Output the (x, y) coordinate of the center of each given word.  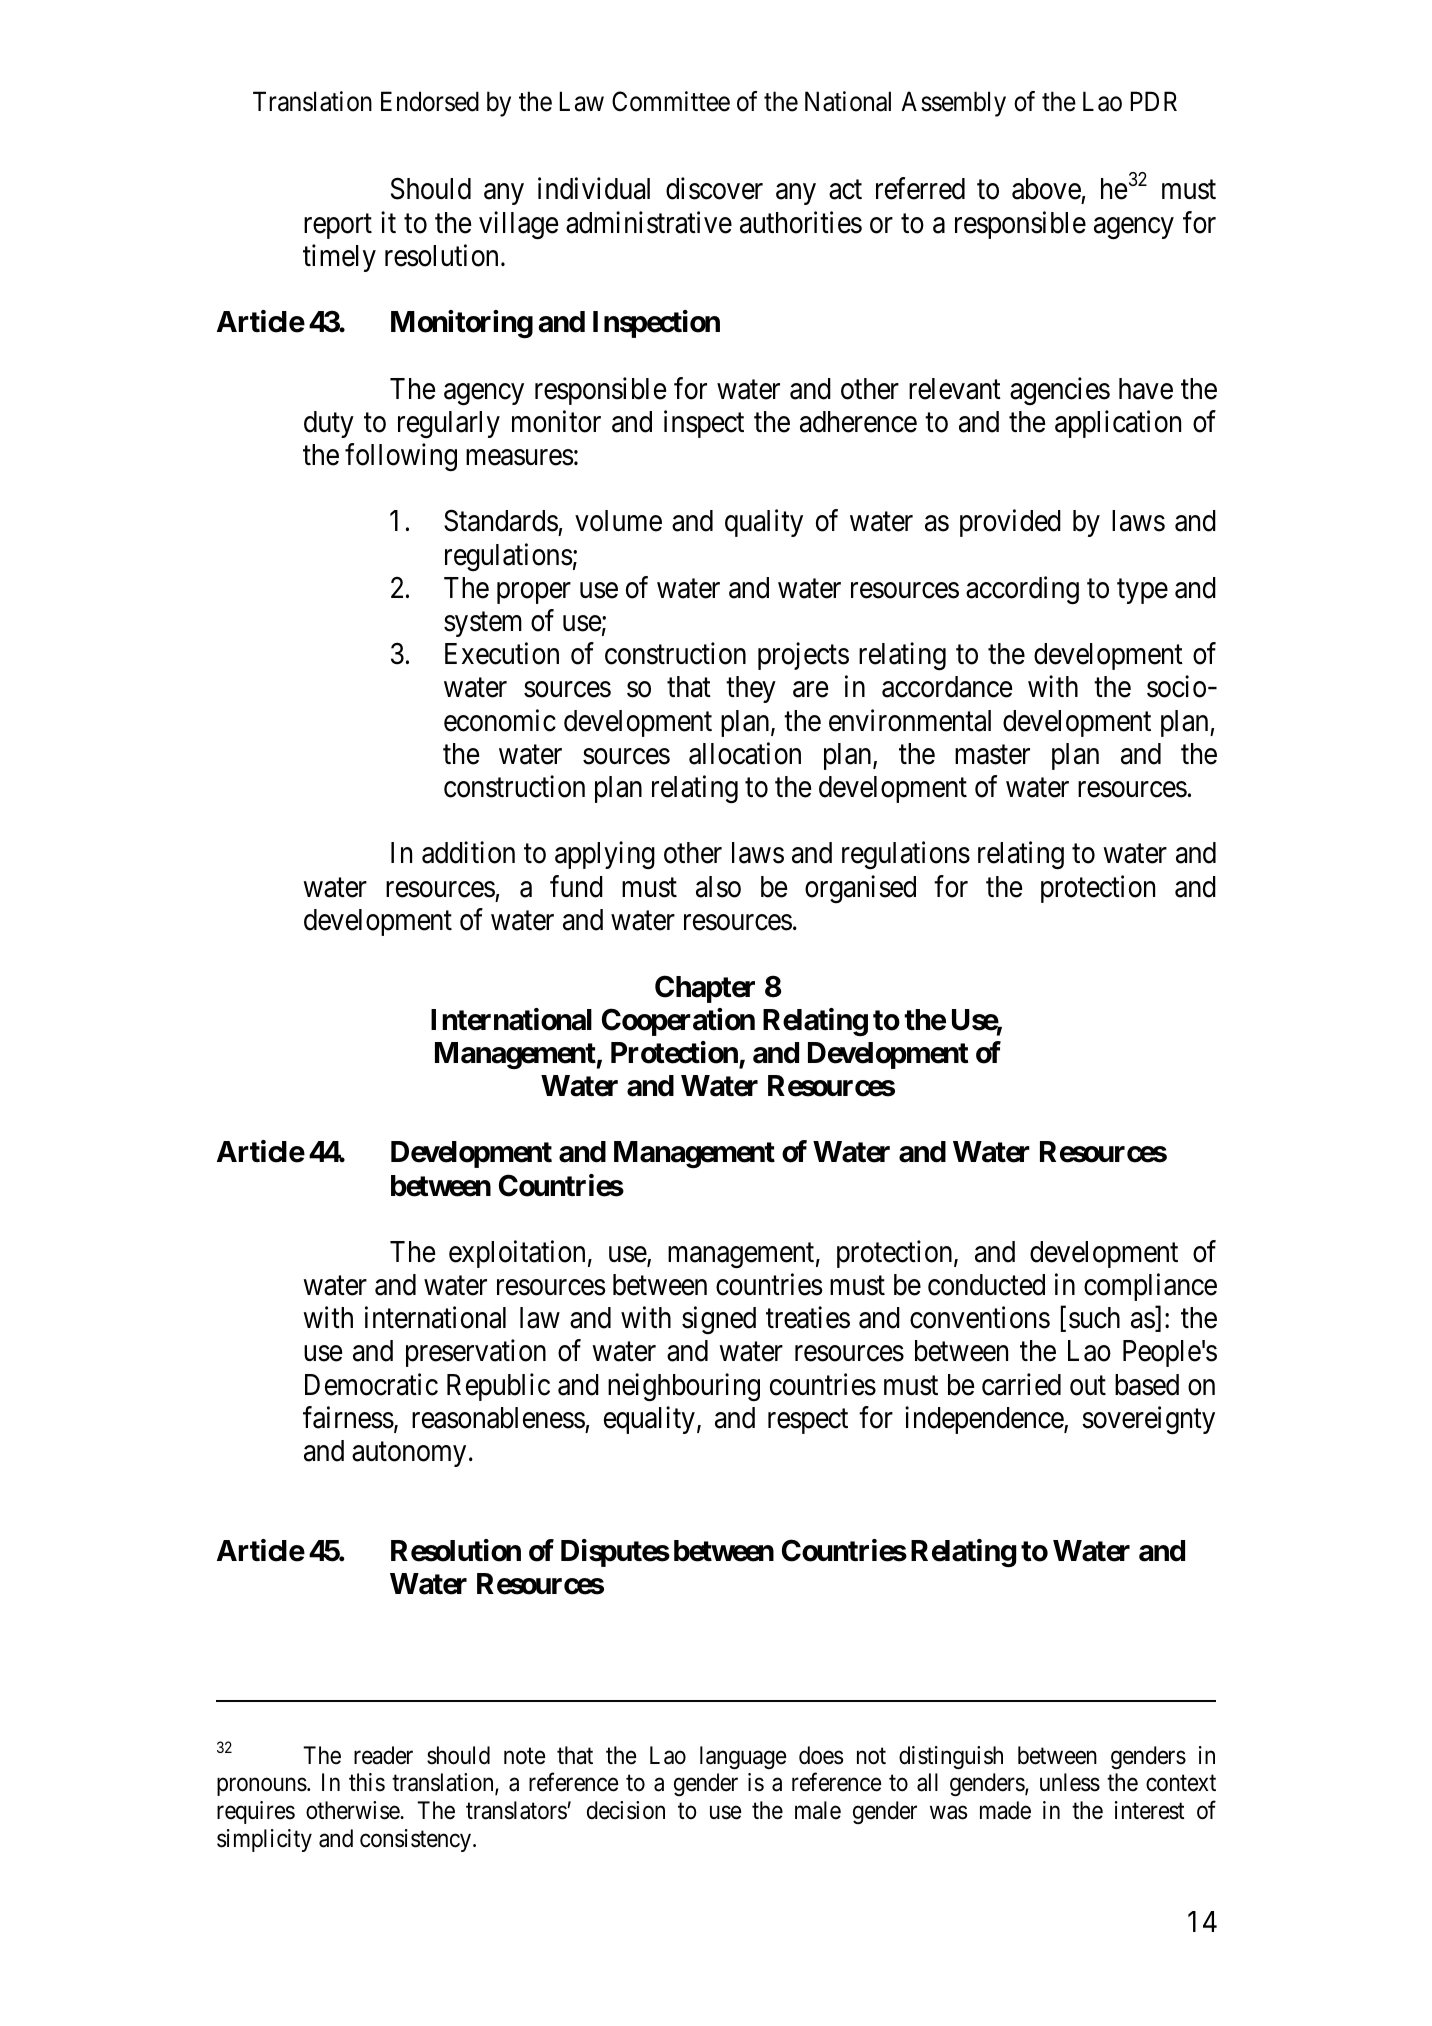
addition (468, 853)
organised (860, 889)
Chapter (705, 989)
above (1046, 189)
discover (714, 189)
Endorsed (430, 101)
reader (383, 1755)
